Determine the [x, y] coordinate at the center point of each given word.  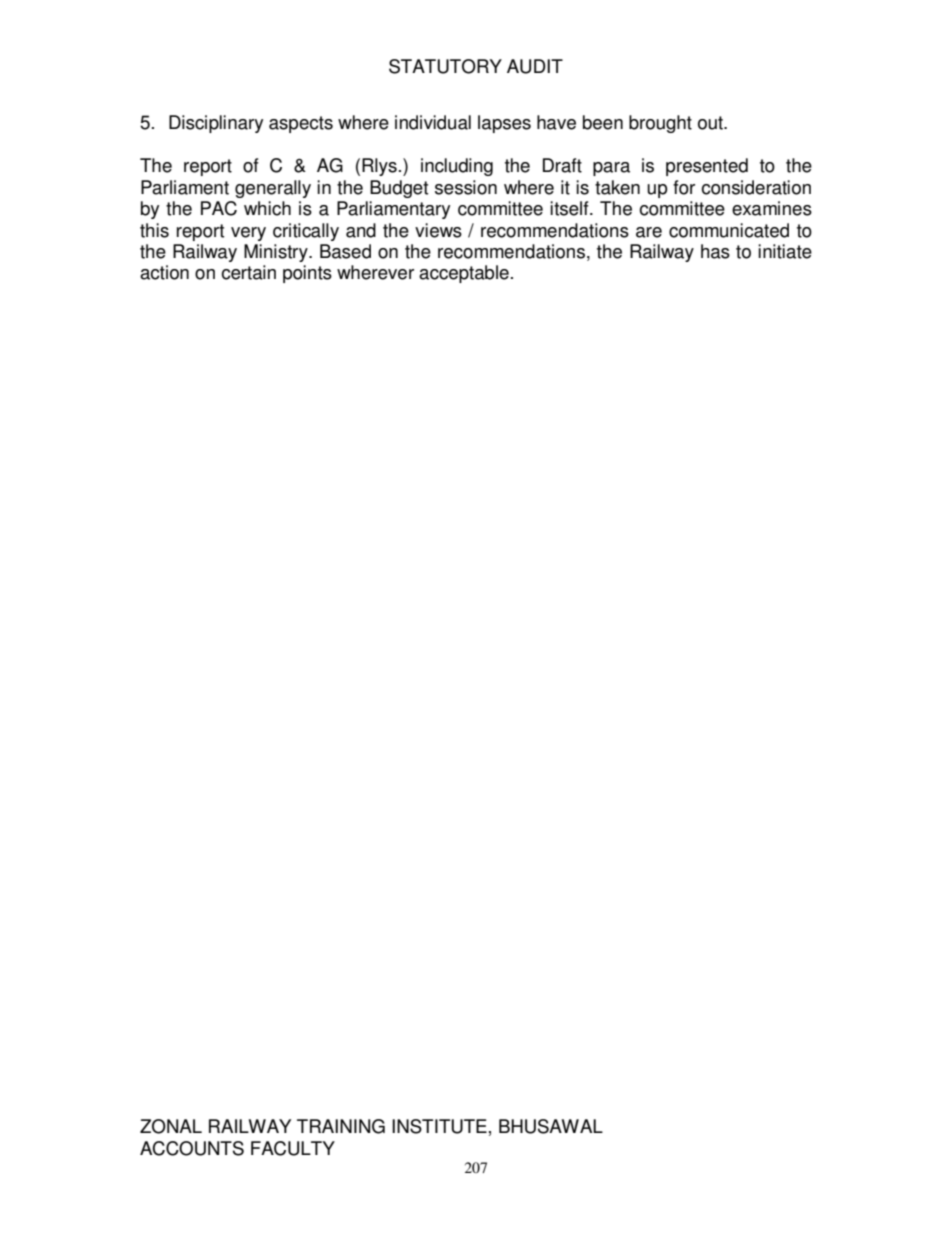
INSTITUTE [439, 1126]
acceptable [464, 274]
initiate [785, 251]
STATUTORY [445, 66]
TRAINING [341, 1126]
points [307, 274]
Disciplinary [216, 124]
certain [248, 272]
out [712, 123]
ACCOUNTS [192, 1148]
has [715, 251]
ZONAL [171, 1126]
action [164, 272]
